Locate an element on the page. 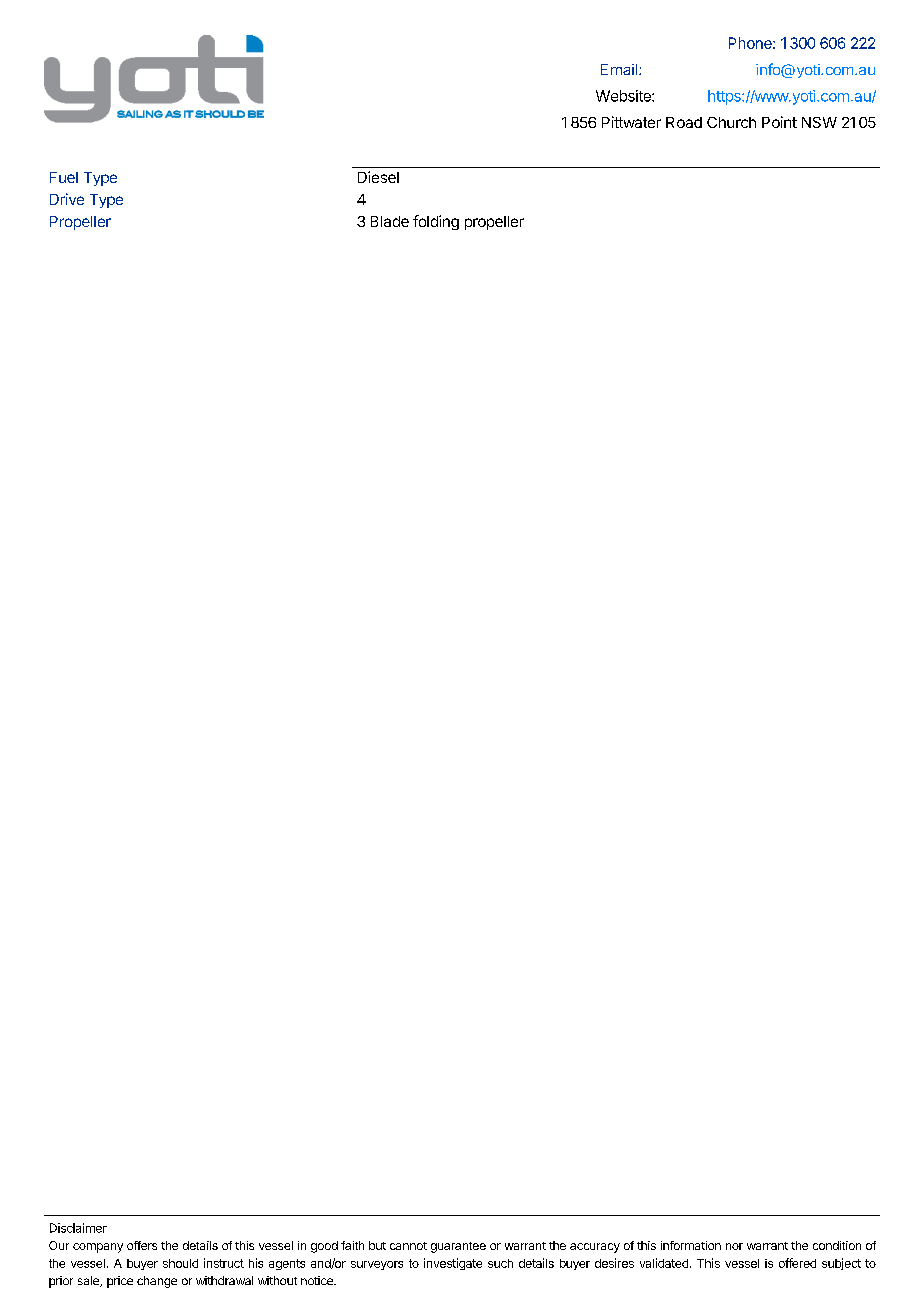 The height and width of the image is (1308, 924). investigate is located at coordinates (453, 1264).
